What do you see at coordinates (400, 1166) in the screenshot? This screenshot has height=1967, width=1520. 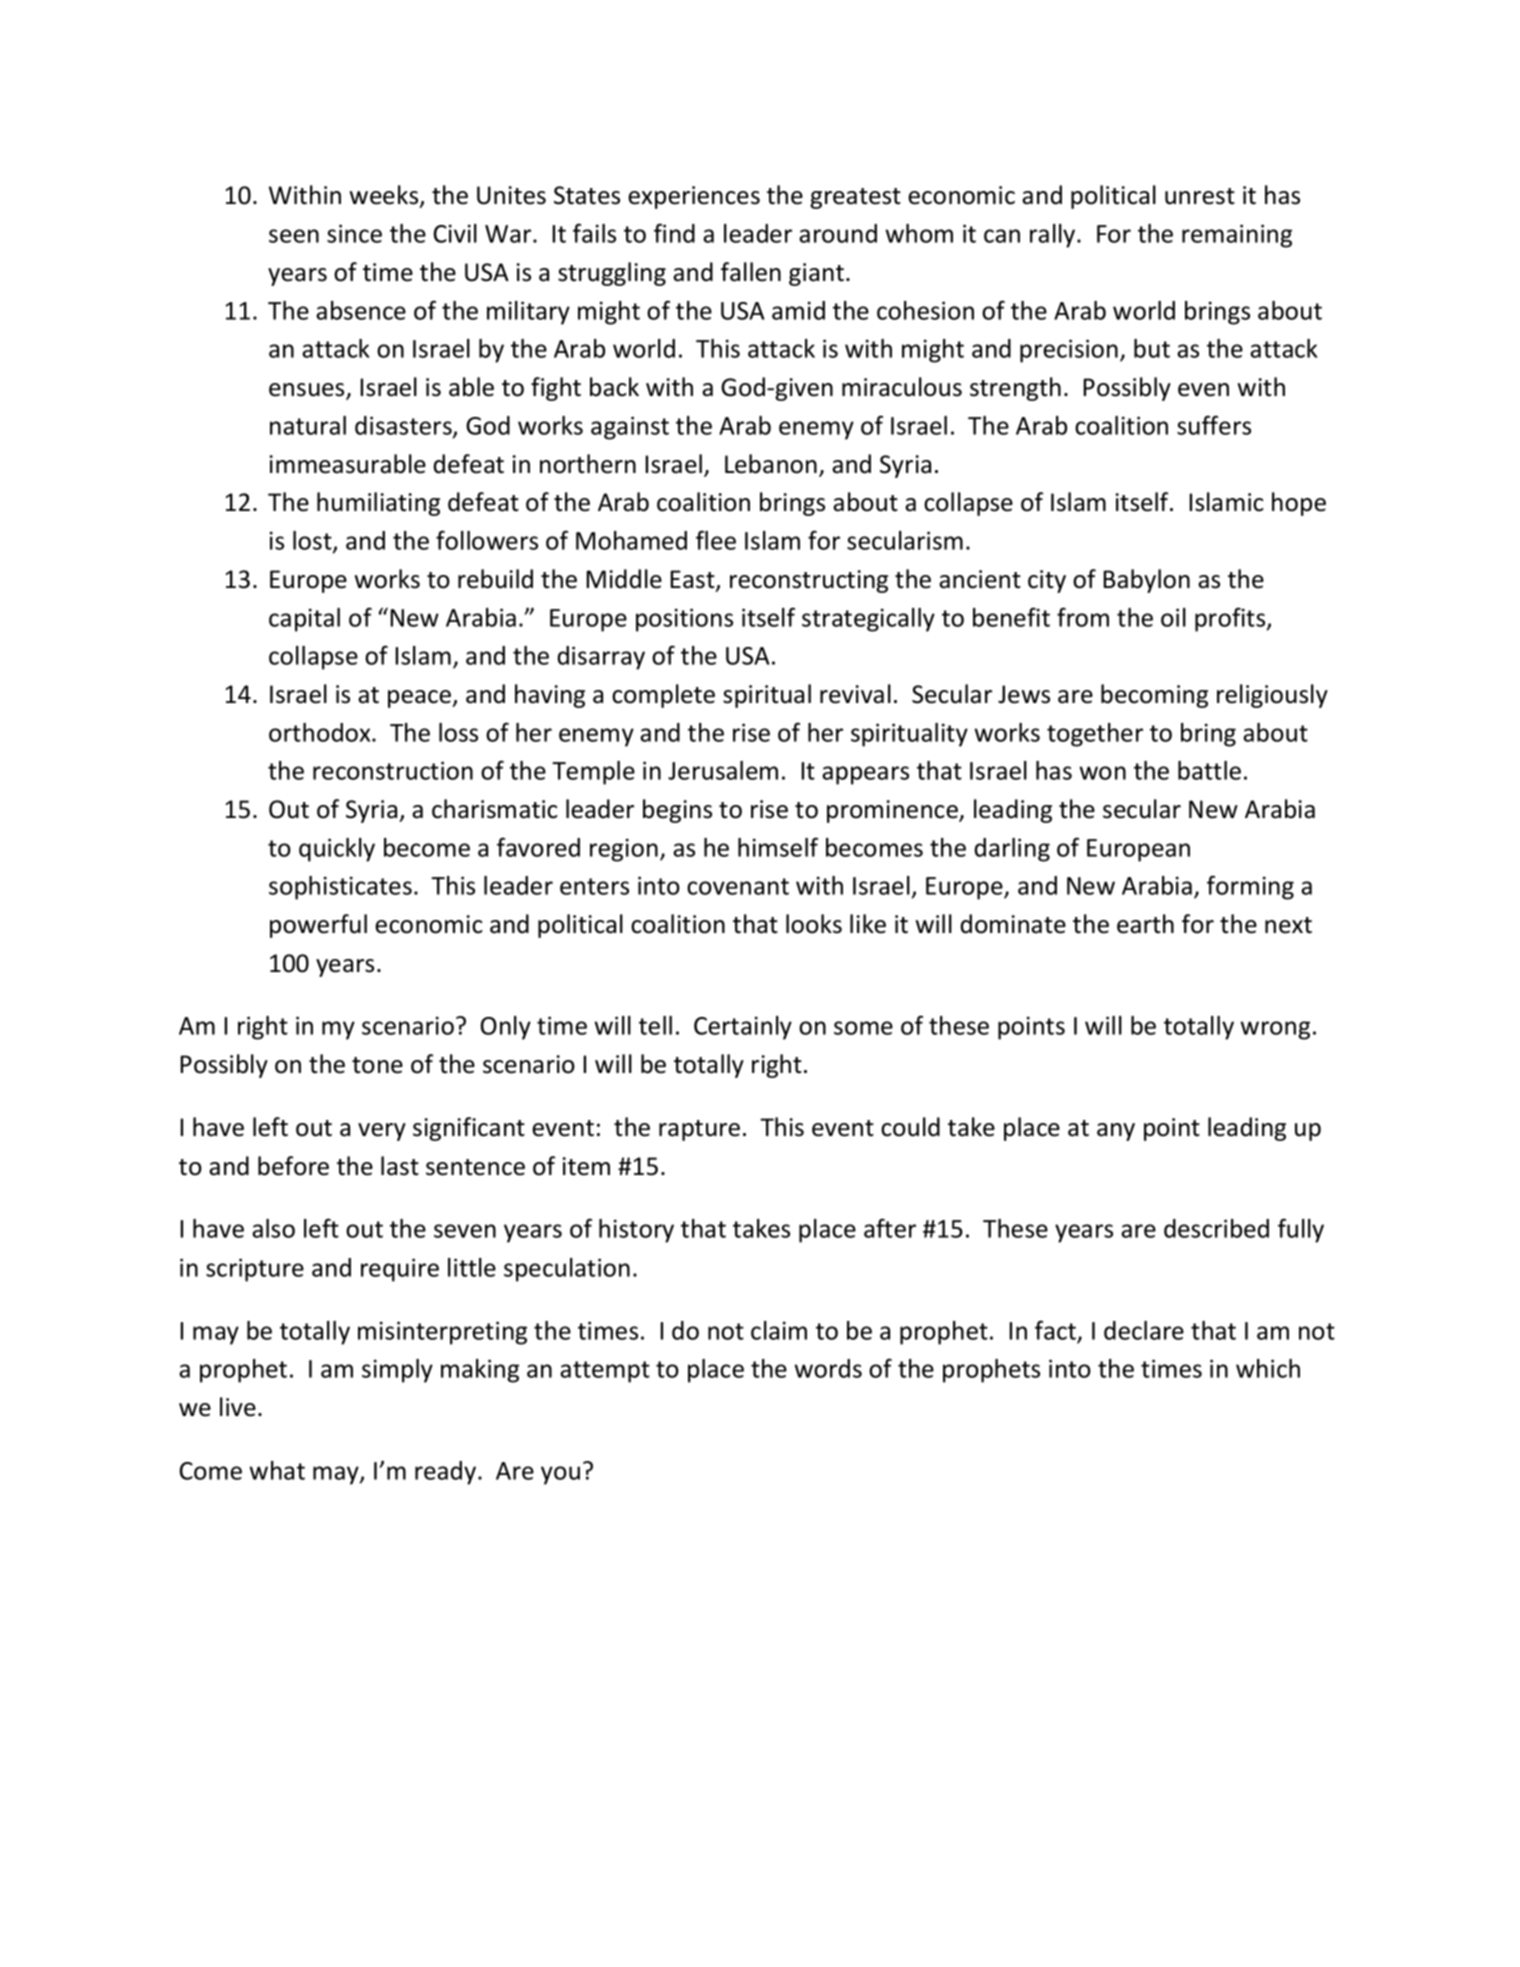 I see `last` at bounding box center [400, 1166].
